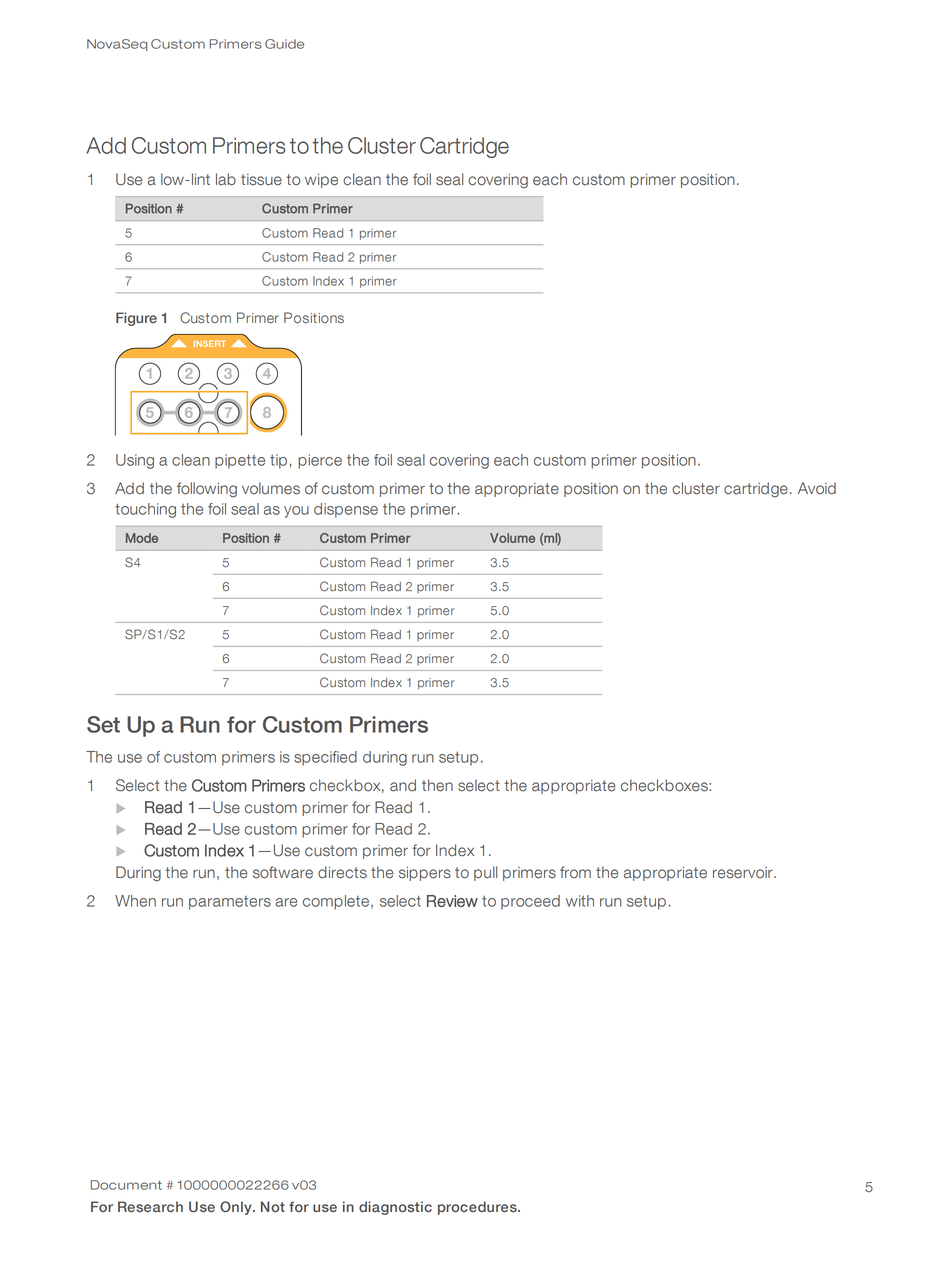 This page has width=952, height=1270. I want to click on tissue, so click(261, 180).
